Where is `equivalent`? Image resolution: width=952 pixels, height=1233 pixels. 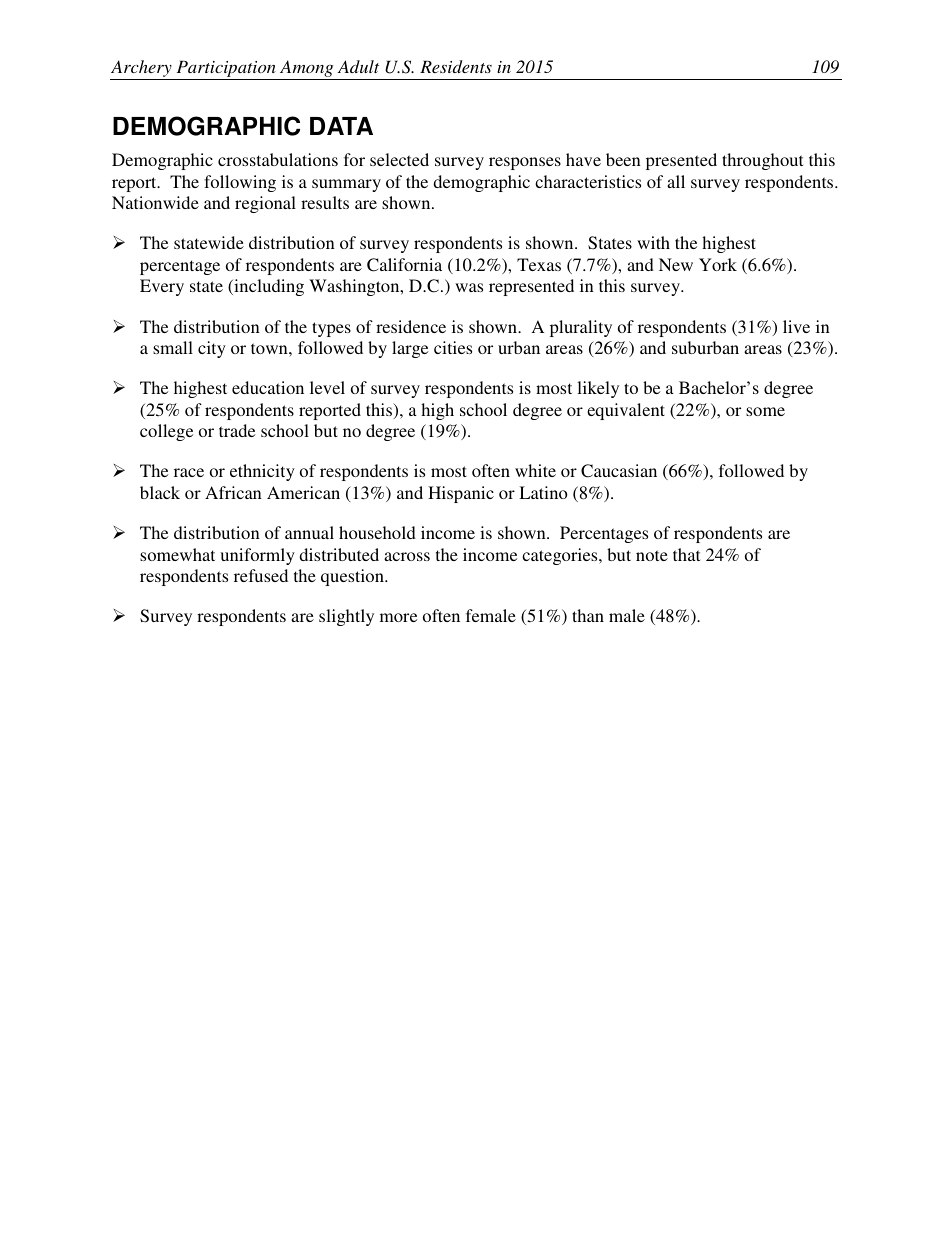 equivalent is located at coordinates (626, 411).
